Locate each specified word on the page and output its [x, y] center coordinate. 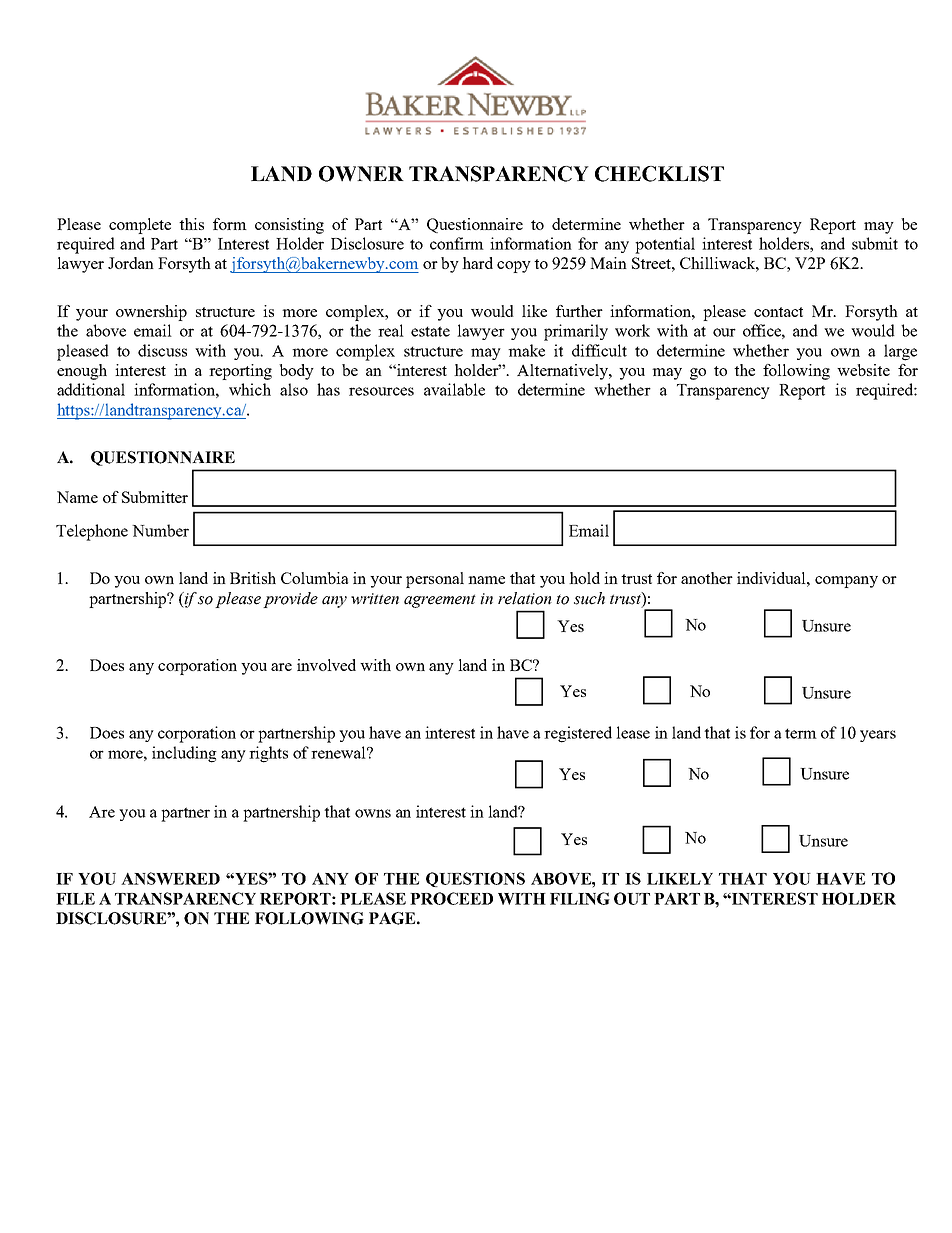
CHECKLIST [659, 174]
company [846, 582]
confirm [457, 243]
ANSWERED [170, 878]
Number [160, 530]
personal [435, 580]
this [191, 224]
